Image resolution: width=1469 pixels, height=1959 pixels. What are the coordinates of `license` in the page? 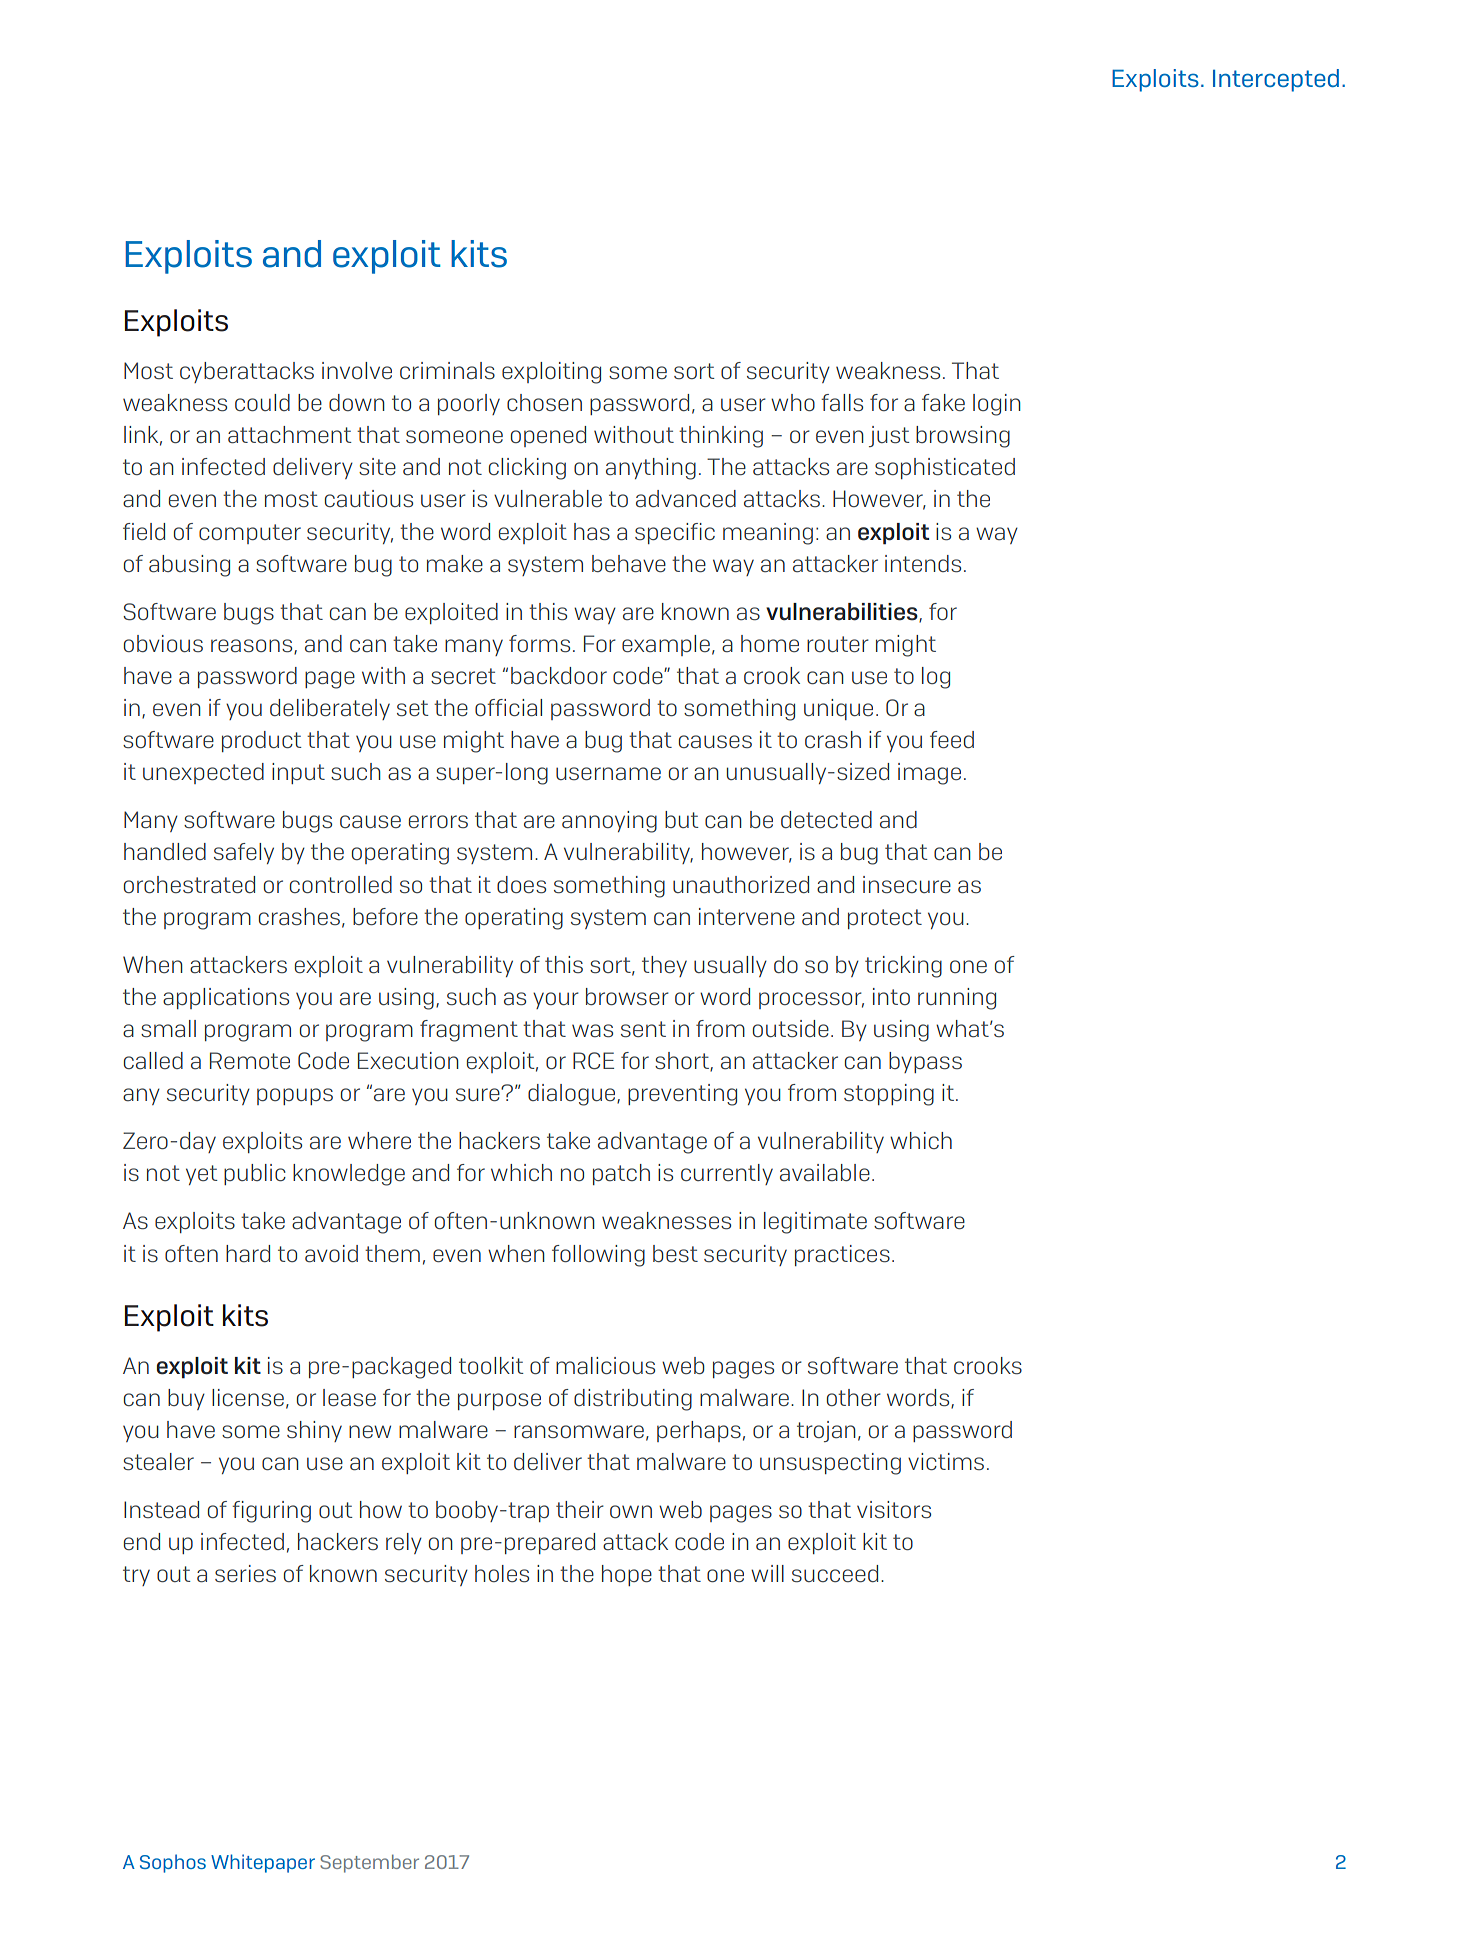 It's located at (248, 1397).
